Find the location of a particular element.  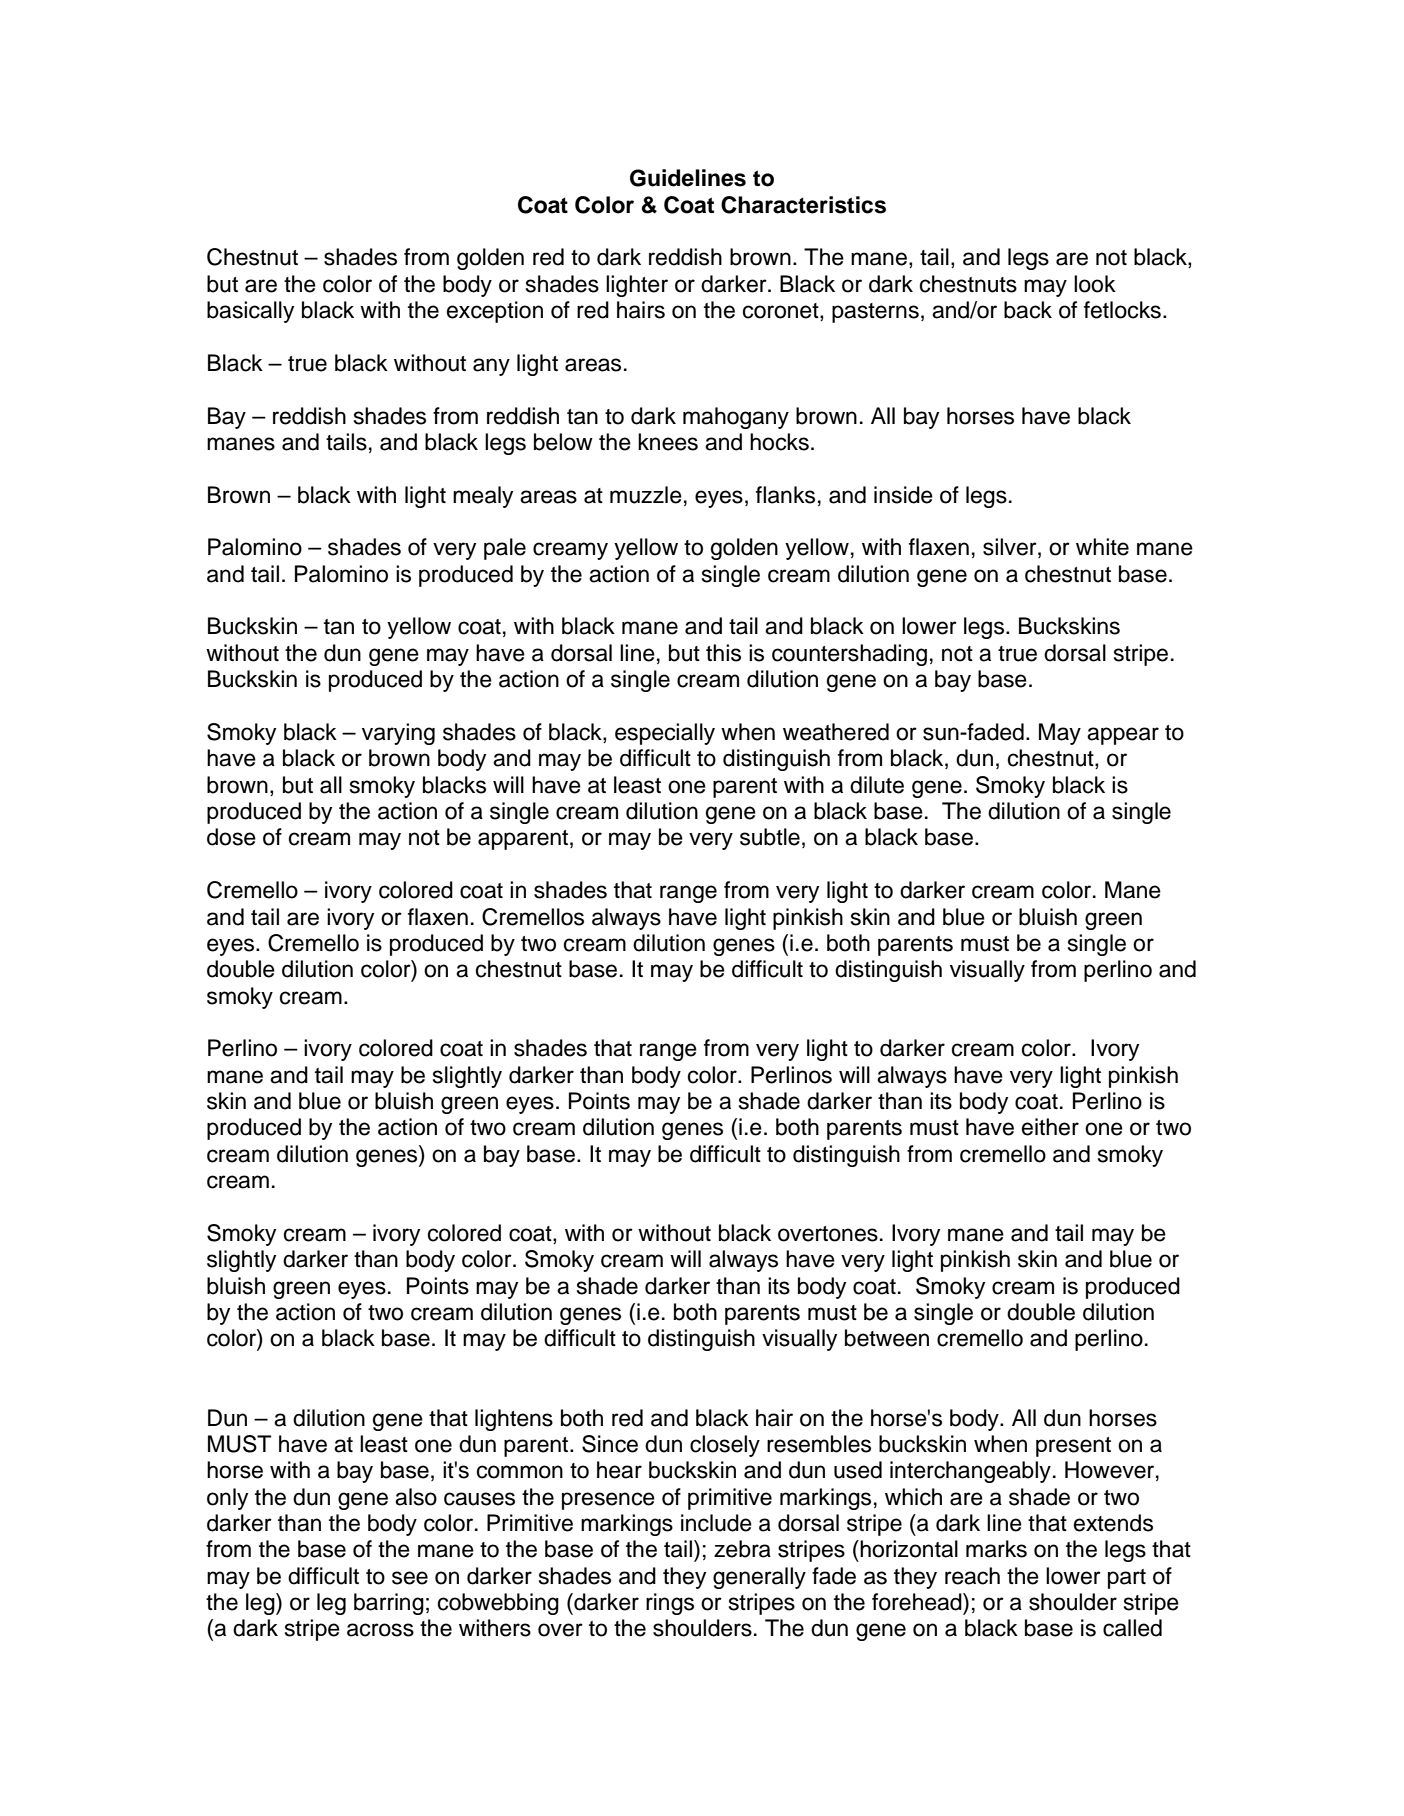

dose is located at coordinates (231, 837).
